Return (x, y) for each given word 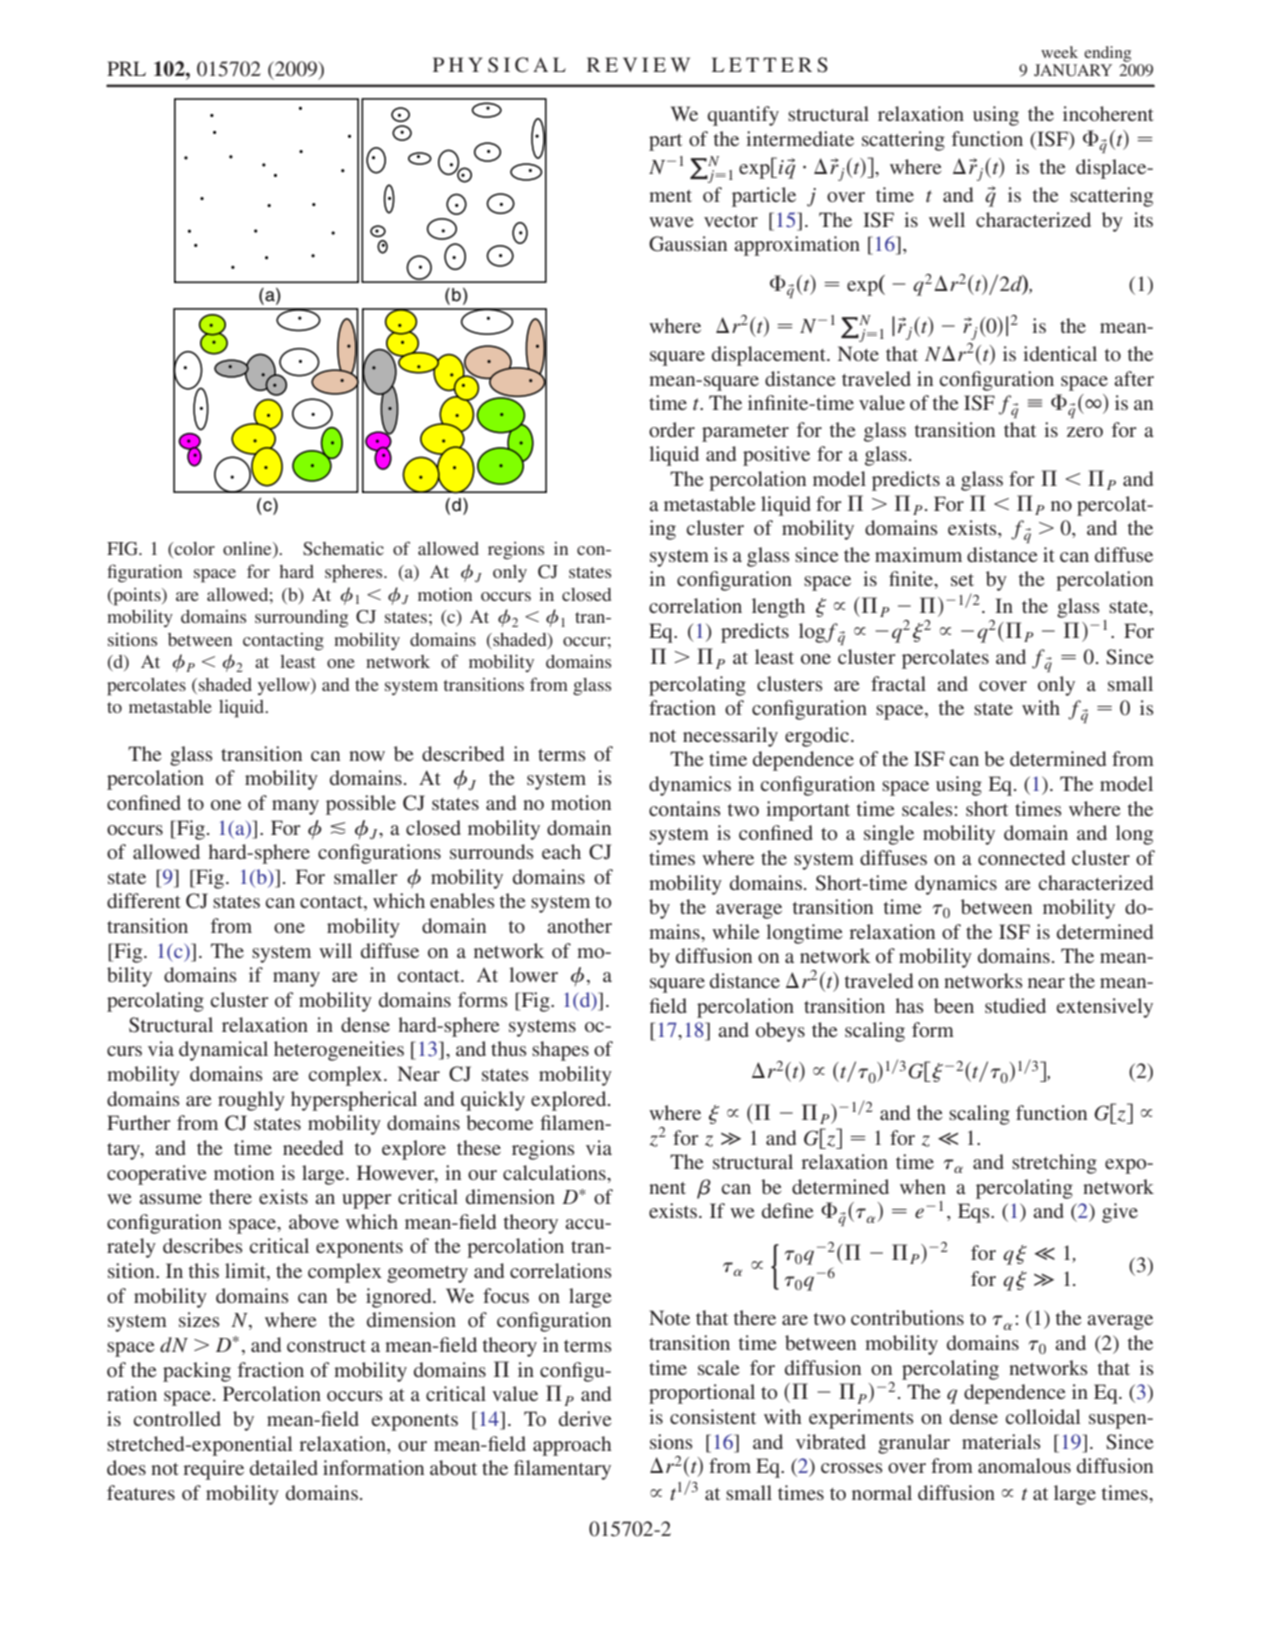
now (367, 756)
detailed (284, 1467)
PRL (126, 68)
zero (1085, 432)
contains (685, 808)
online (248, 549)
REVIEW (638, 64)
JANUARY (1073, 70)
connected (1021, 857)
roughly (251, 1101)
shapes (560, 1051)
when (923, 1186)
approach (572, 1446)
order (672, 429)
